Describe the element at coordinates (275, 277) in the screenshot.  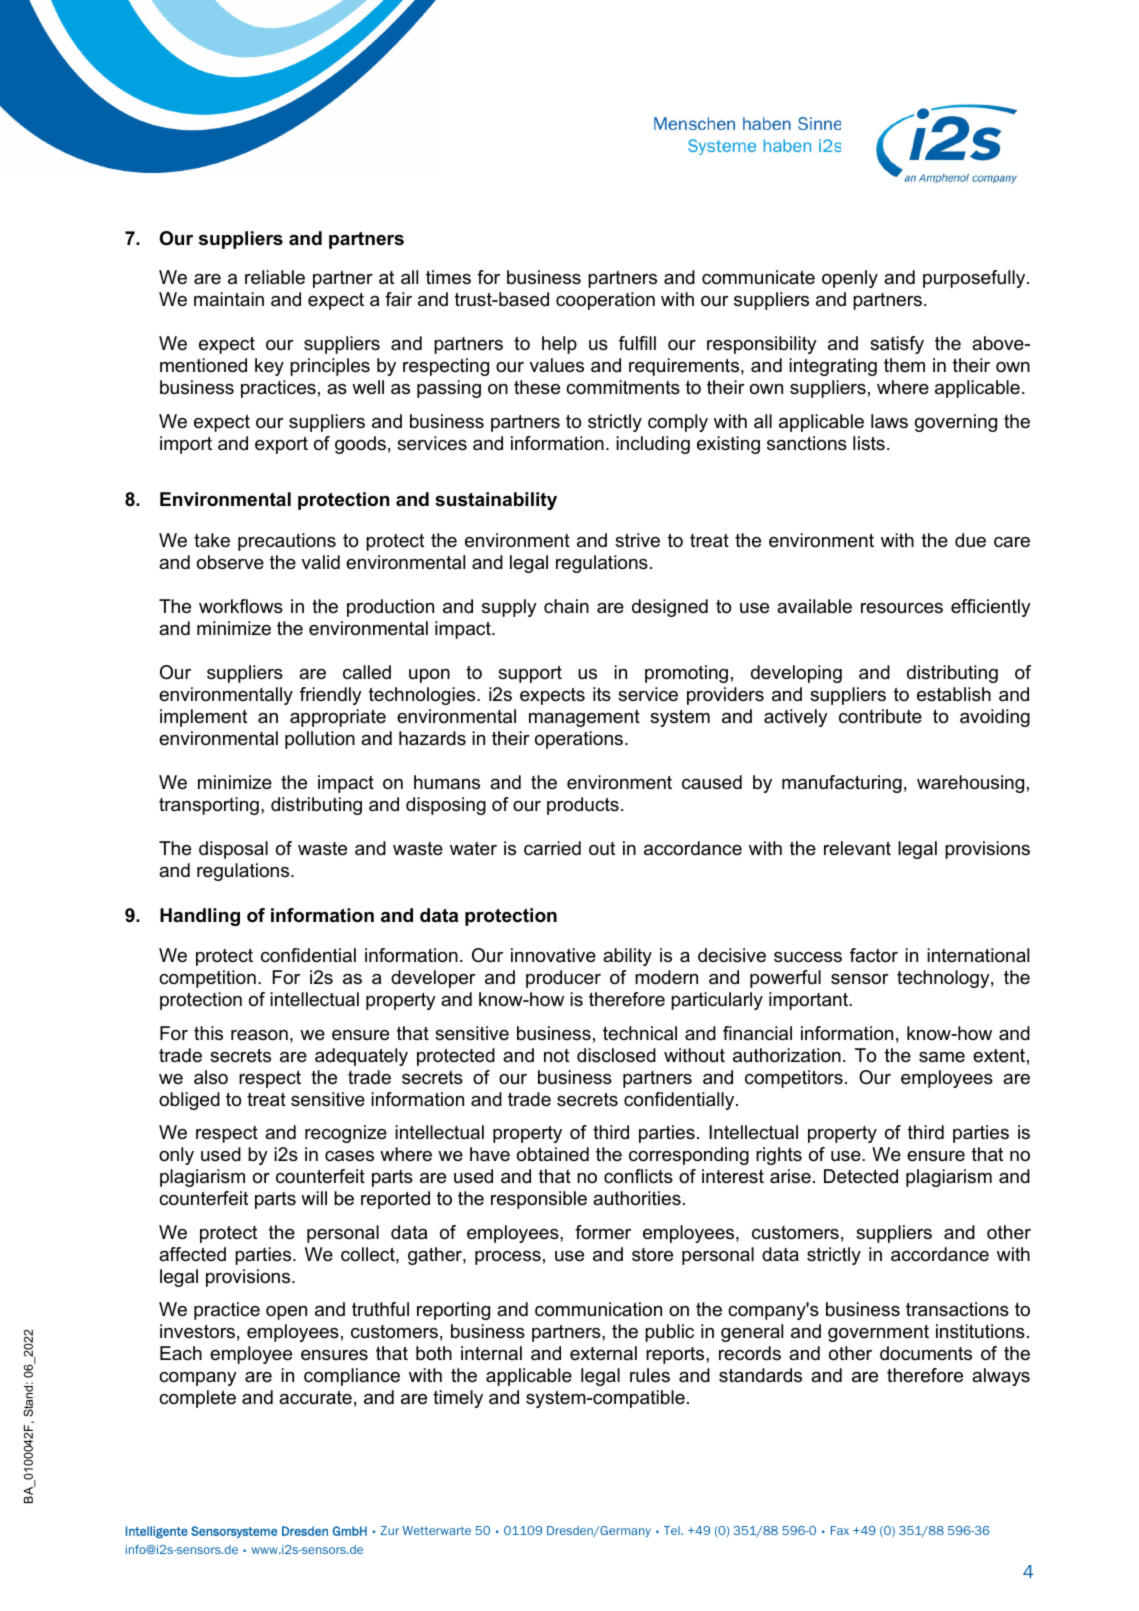
I see `reliable` at that location.
